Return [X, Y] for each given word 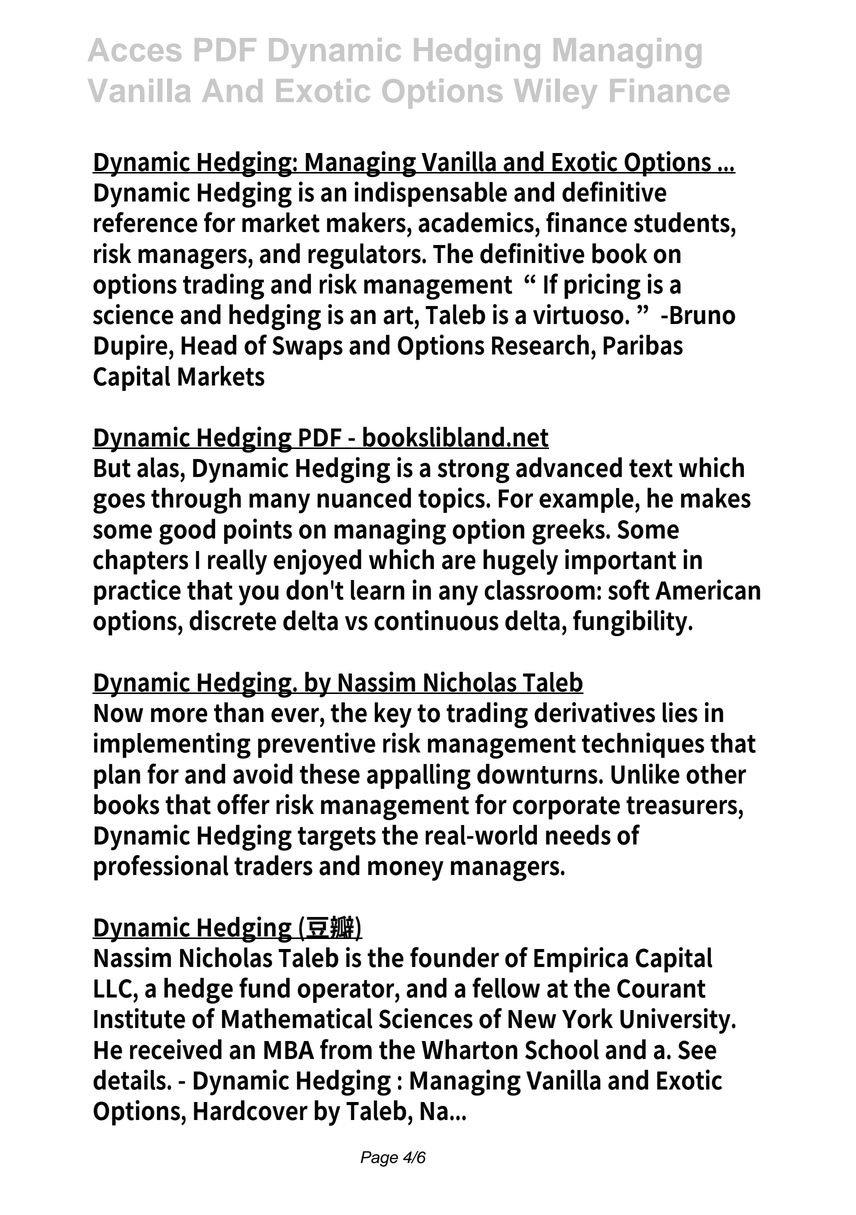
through [196, 500]
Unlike [645, 773]
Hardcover [251, 1110]
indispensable [430, 194]
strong [474, 471]
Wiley [555, 94]
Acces [134, 49]
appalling [419, 776]
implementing [172, 745]
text [651, 468]
